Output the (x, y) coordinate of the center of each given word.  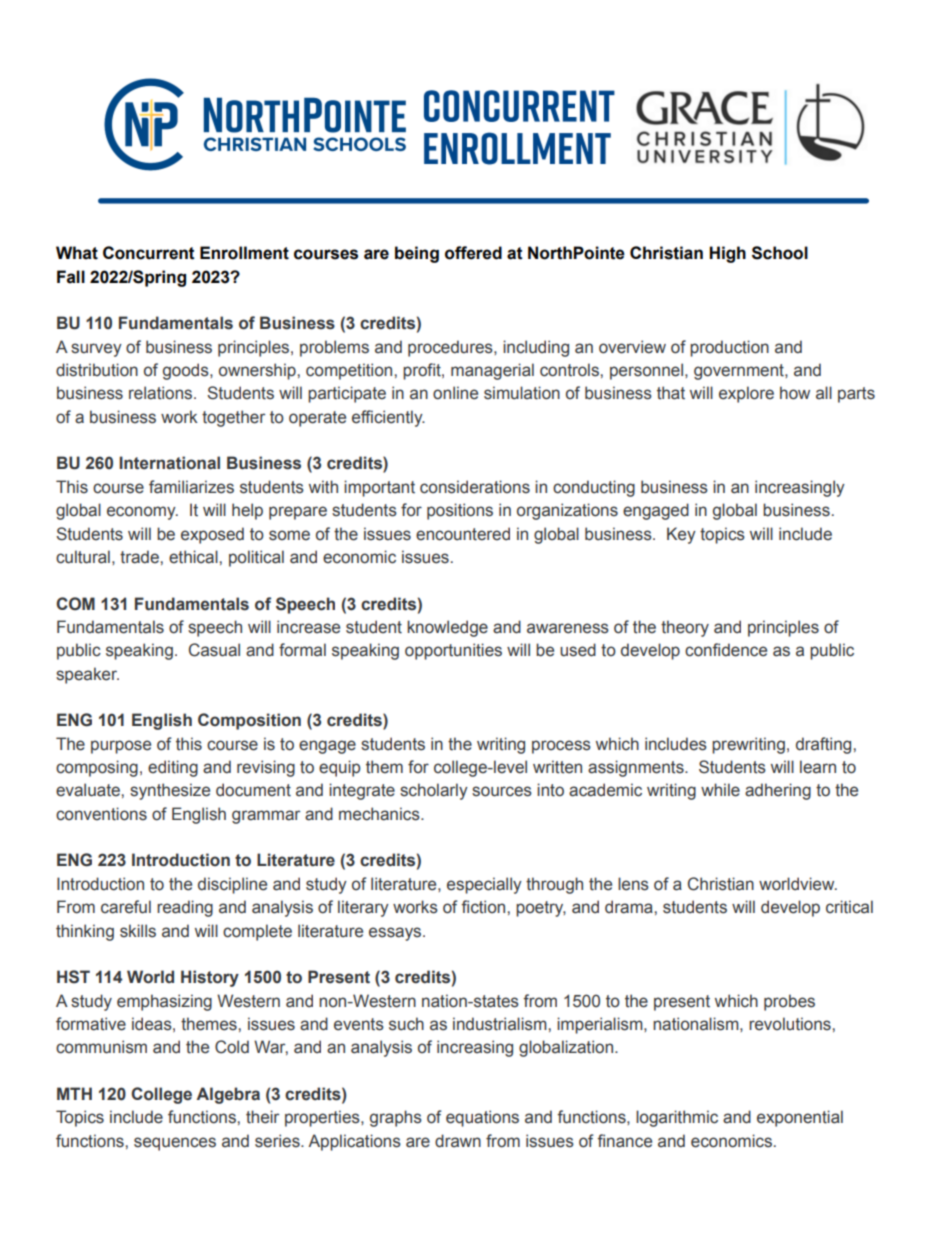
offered (473, 253)
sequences (175, 1144)
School (780, 253)
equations (482, 1118)
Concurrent (149, 253)
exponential (800, 1118)
